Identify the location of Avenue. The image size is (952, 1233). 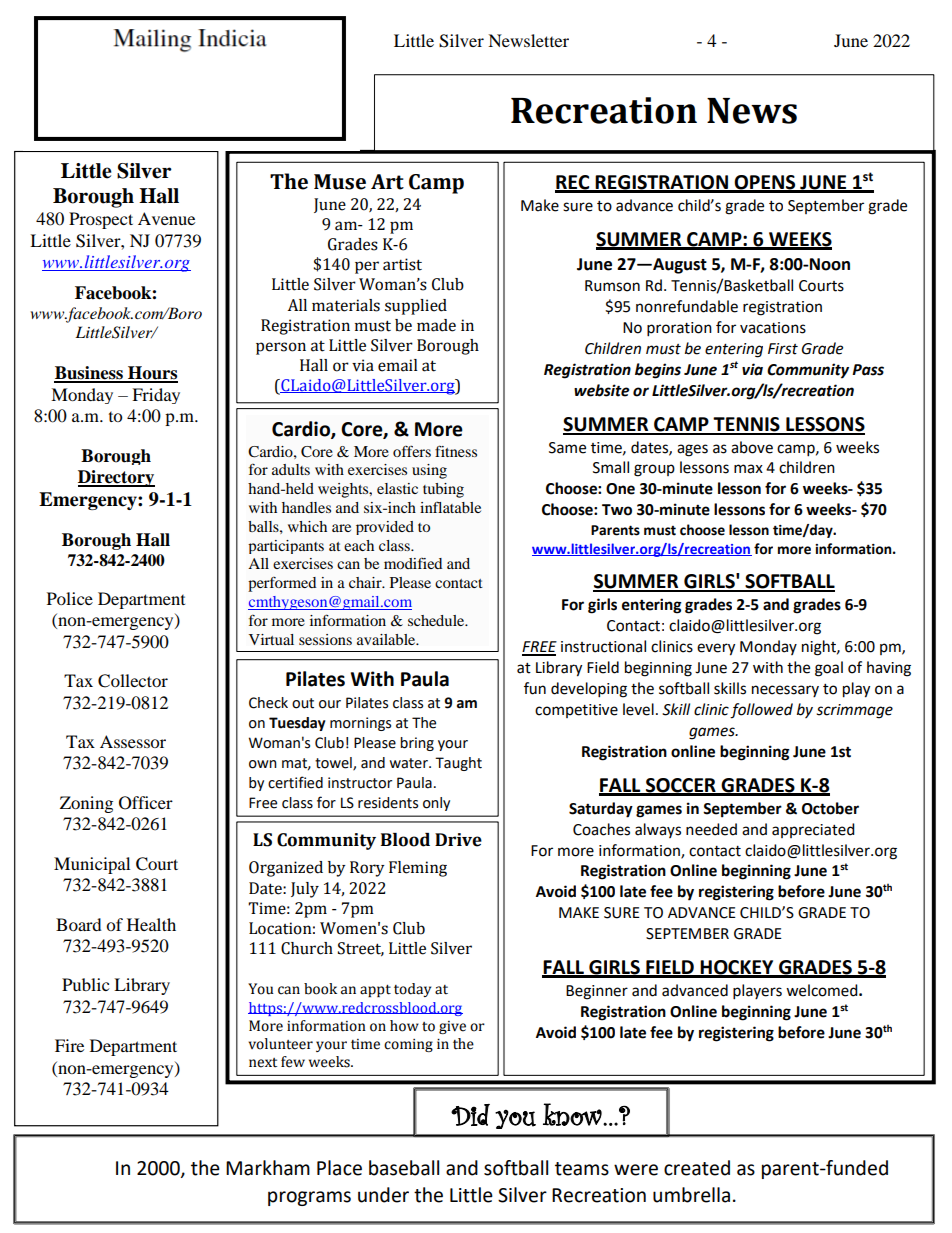
(166, 218).
